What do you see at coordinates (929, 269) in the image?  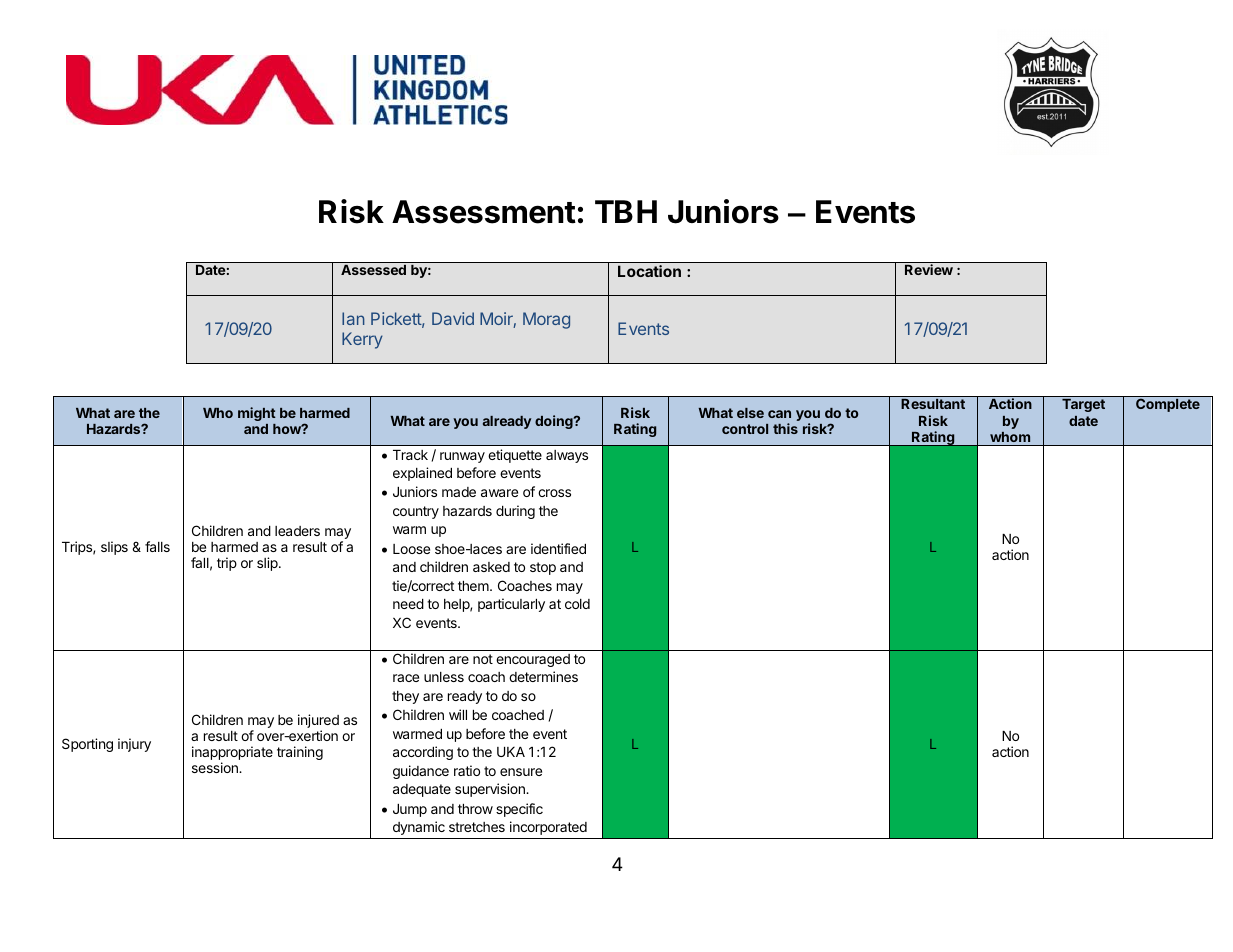 I see `Review` at bounding box center [929, 269].
